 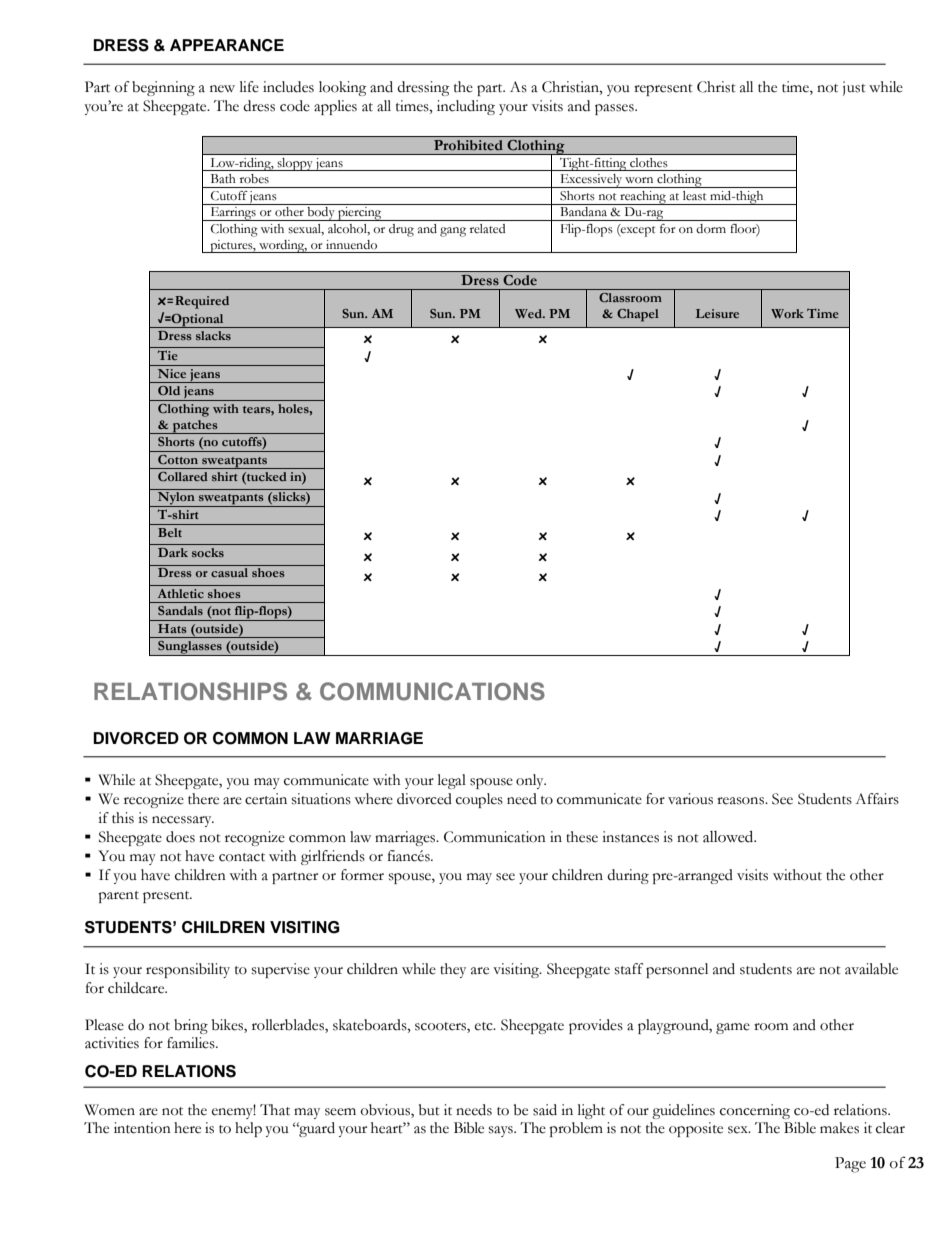 What do you see at coordinates (181, 593) in the screenshot?
I see `Athletic` at bounding box center [181, 593].
